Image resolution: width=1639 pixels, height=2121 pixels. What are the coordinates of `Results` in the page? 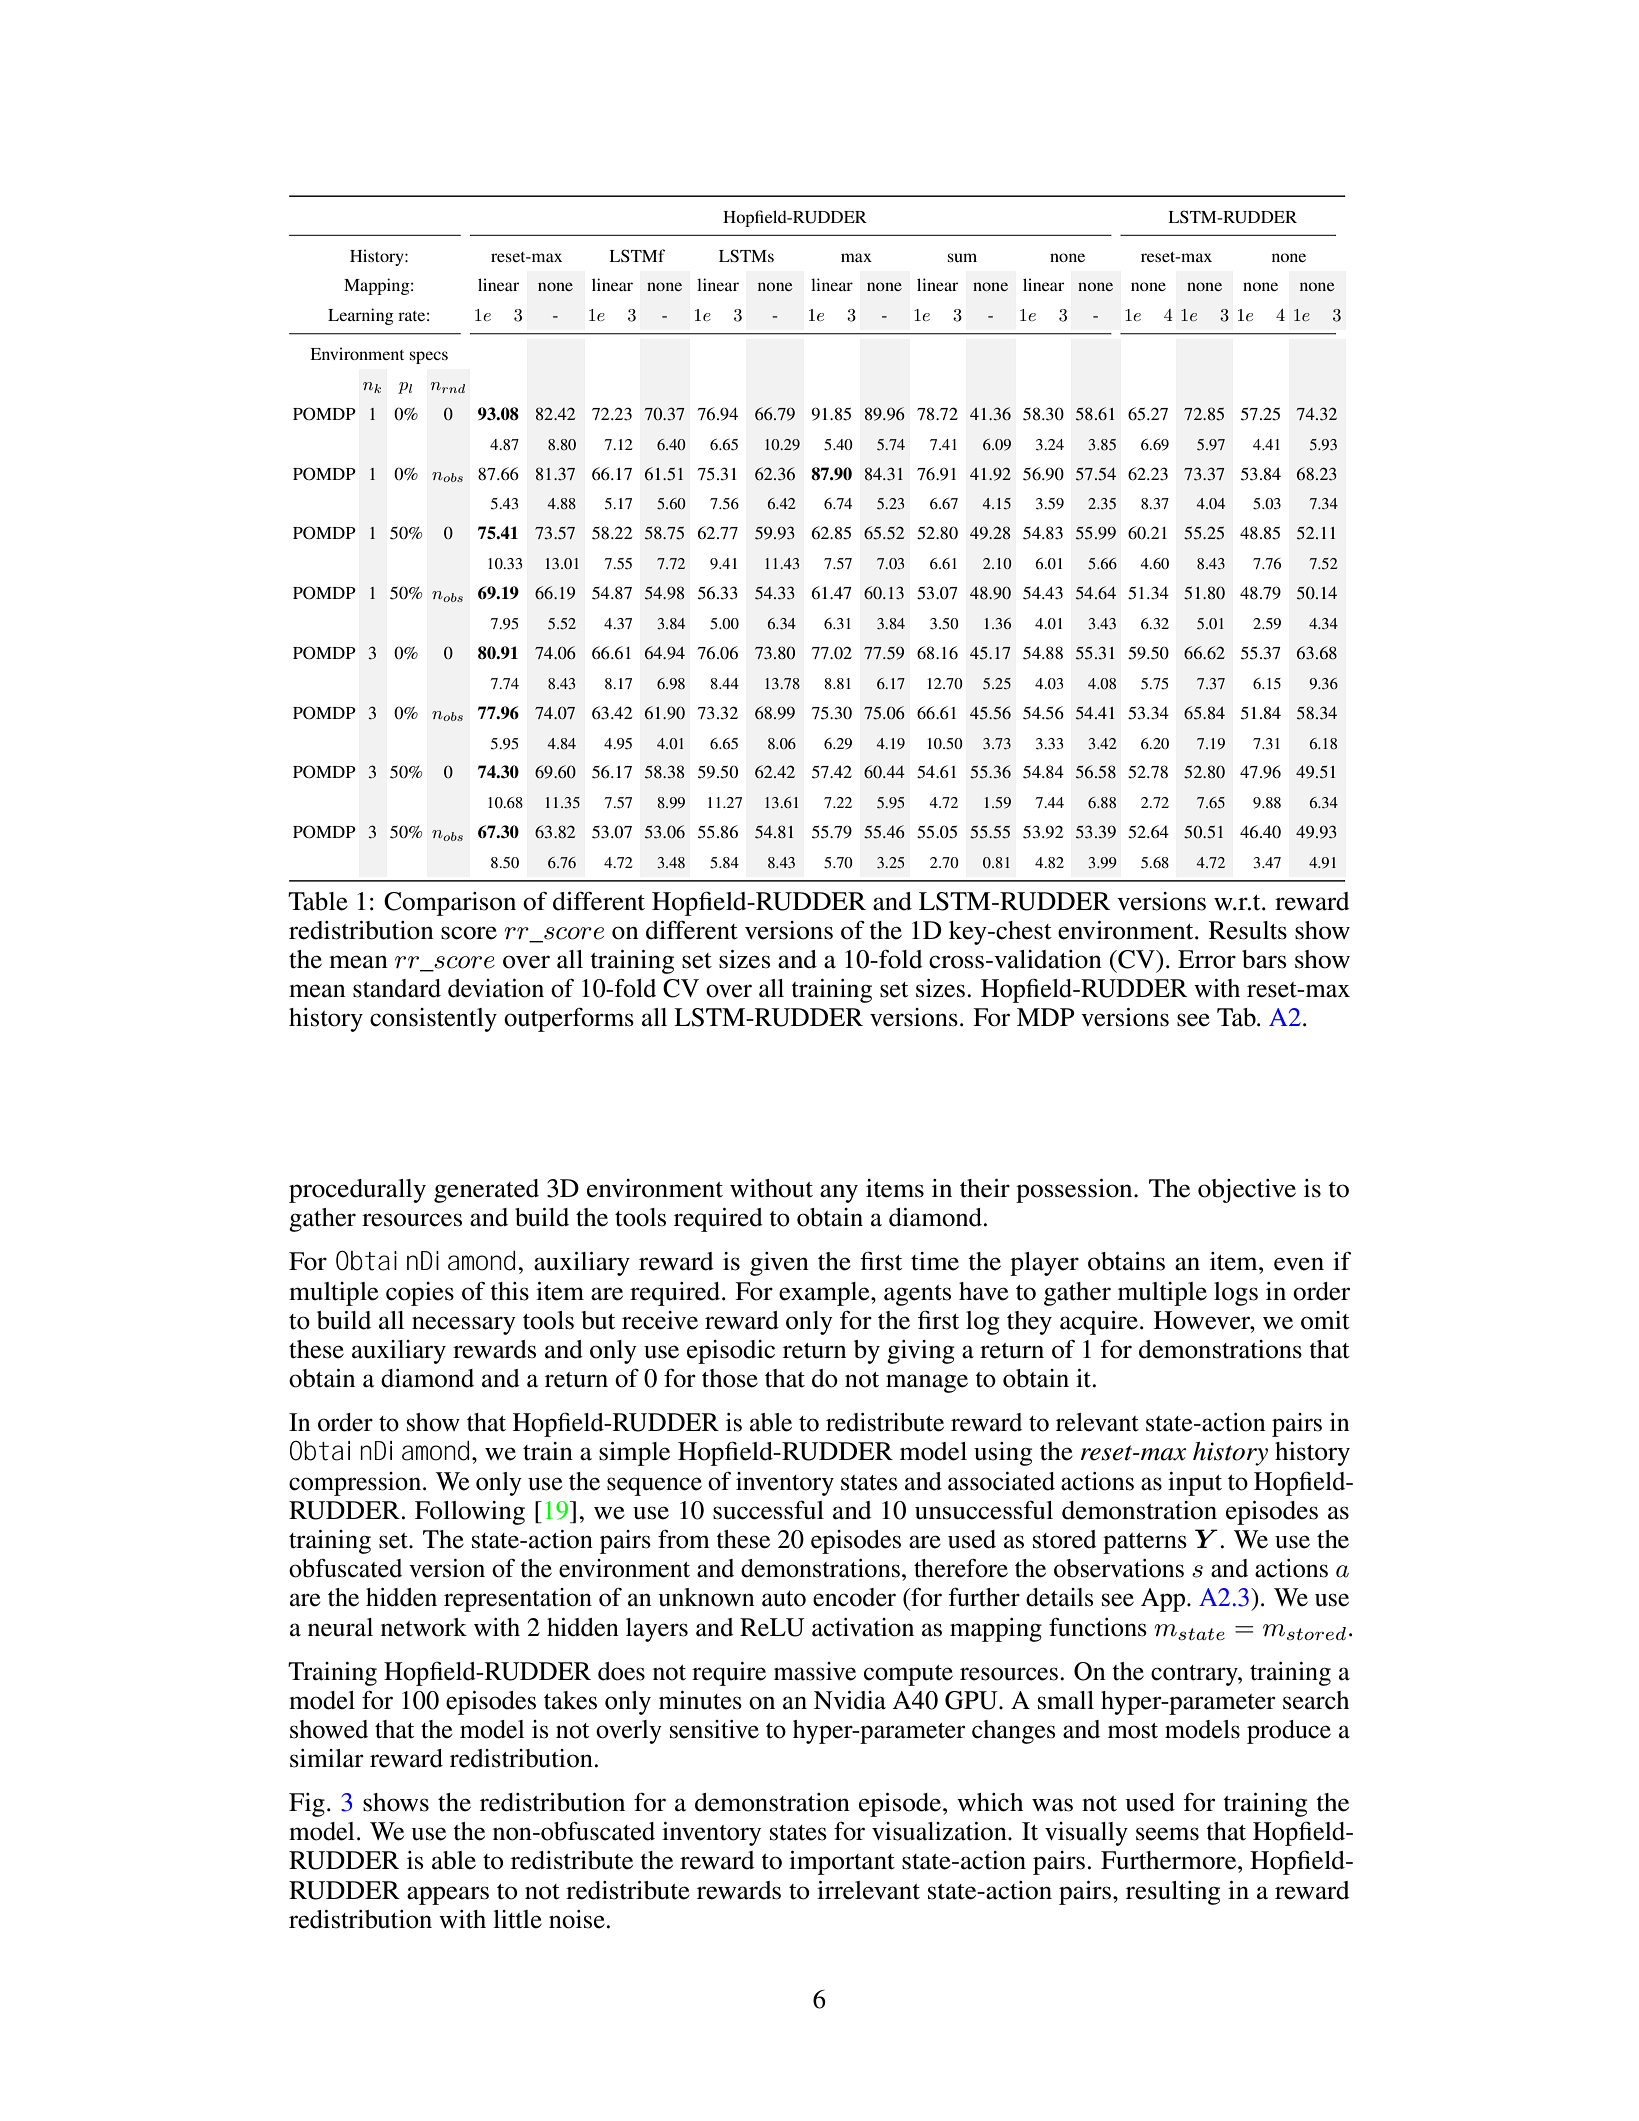 It's located at (1248, 930).
